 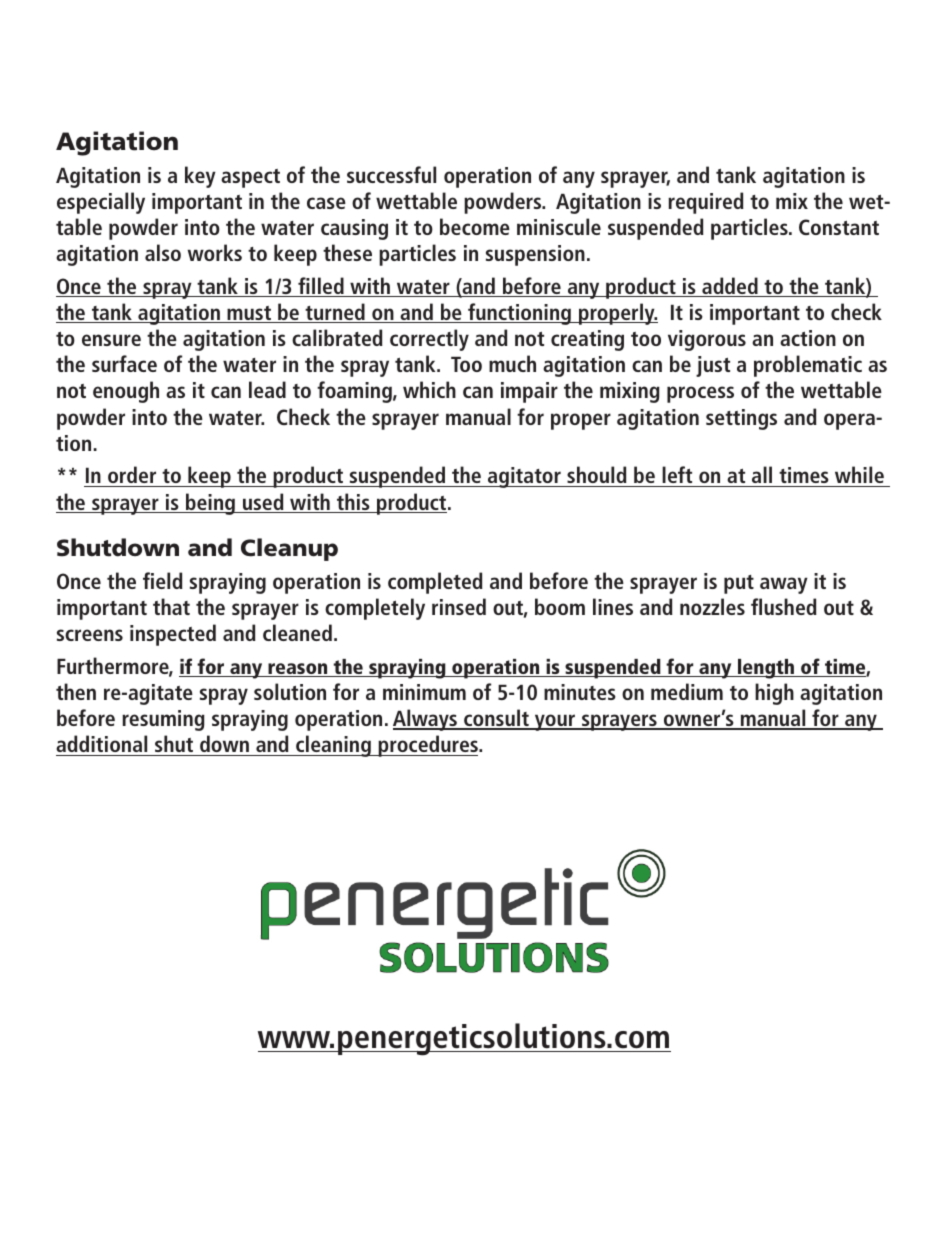 What do you see at coordinates (496, 719) in the screenshot?
I see `consult` at bounding box center [496, 719].
